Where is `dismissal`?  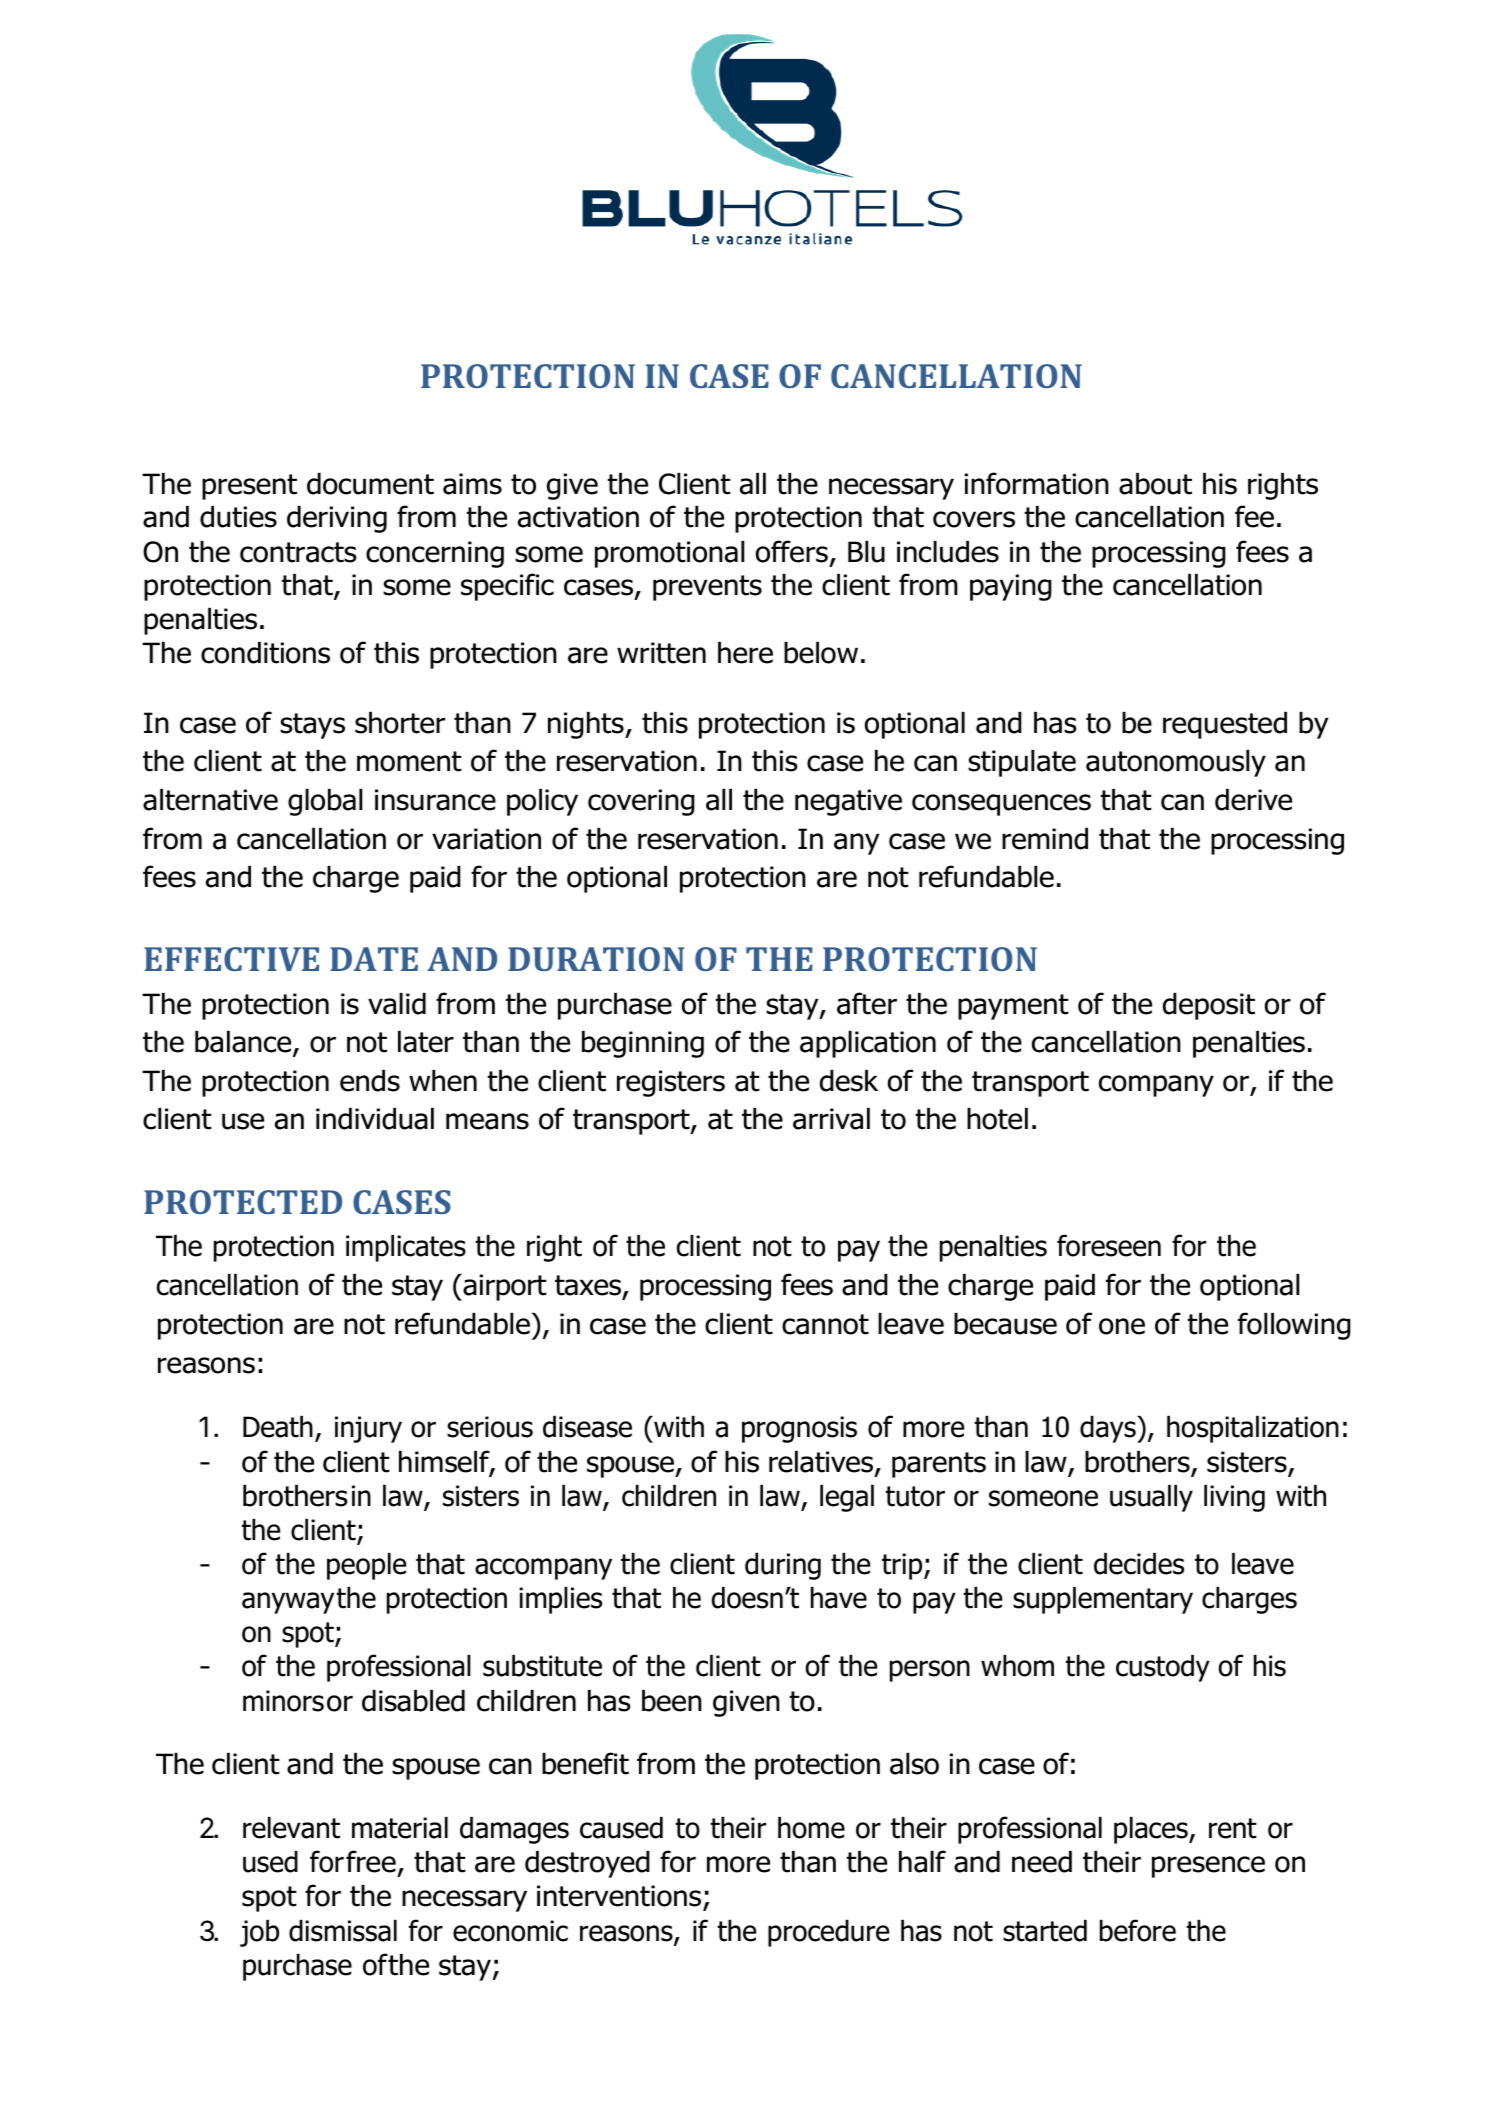
dismissal is located at coordinates (343, 1931).
